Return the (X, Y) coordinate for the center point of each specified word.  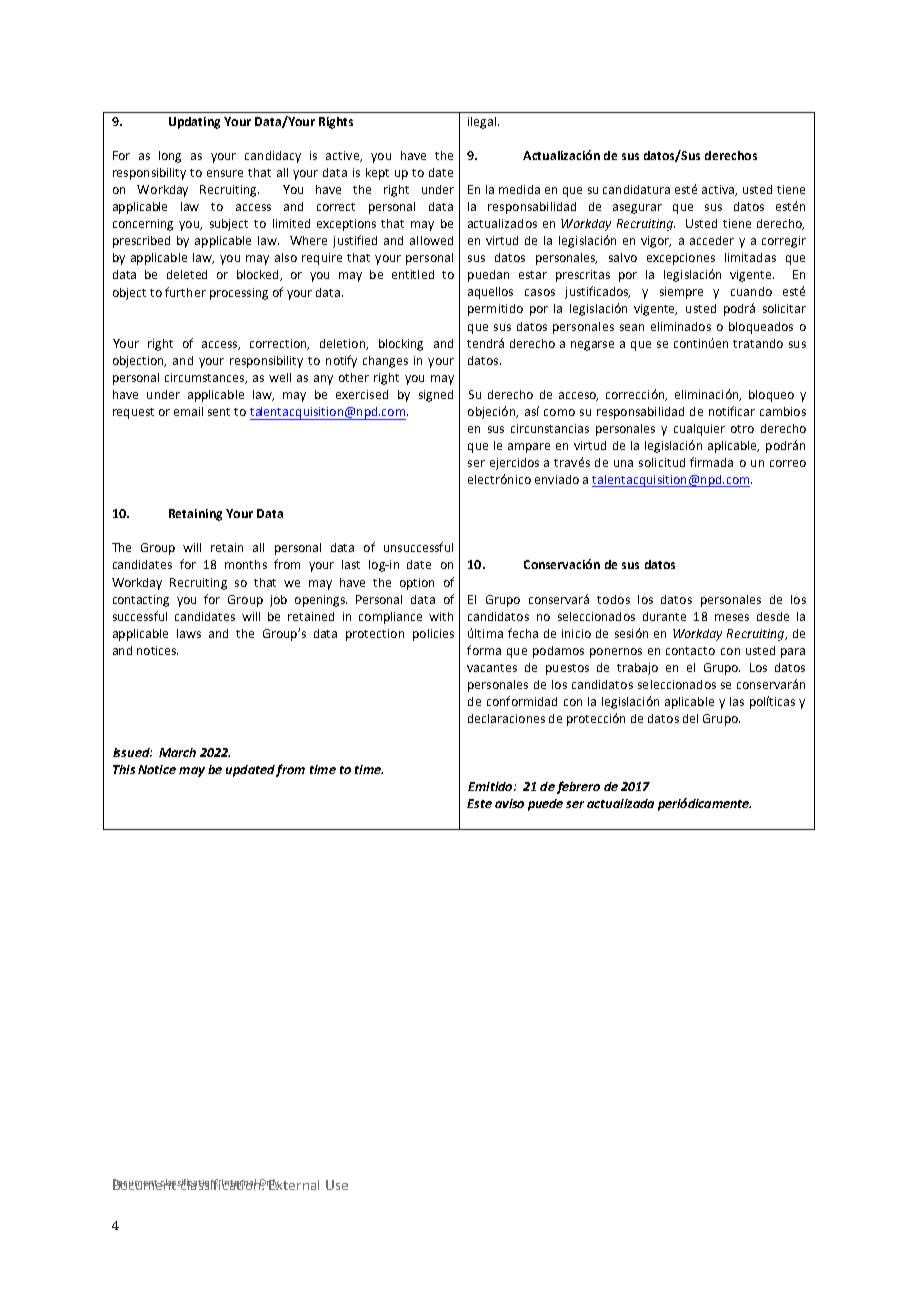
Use (337, 1185)
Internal (239, 1183)
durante (664, 616)
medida (519, 189)
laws (189, 633)
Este (479, 803)
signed (436, 396)
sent (219, 412)
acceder (712, 240)
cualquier (699, 430)
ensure (225, 173)
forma (484, 650)
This (124, 769)
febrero (578, 787)
